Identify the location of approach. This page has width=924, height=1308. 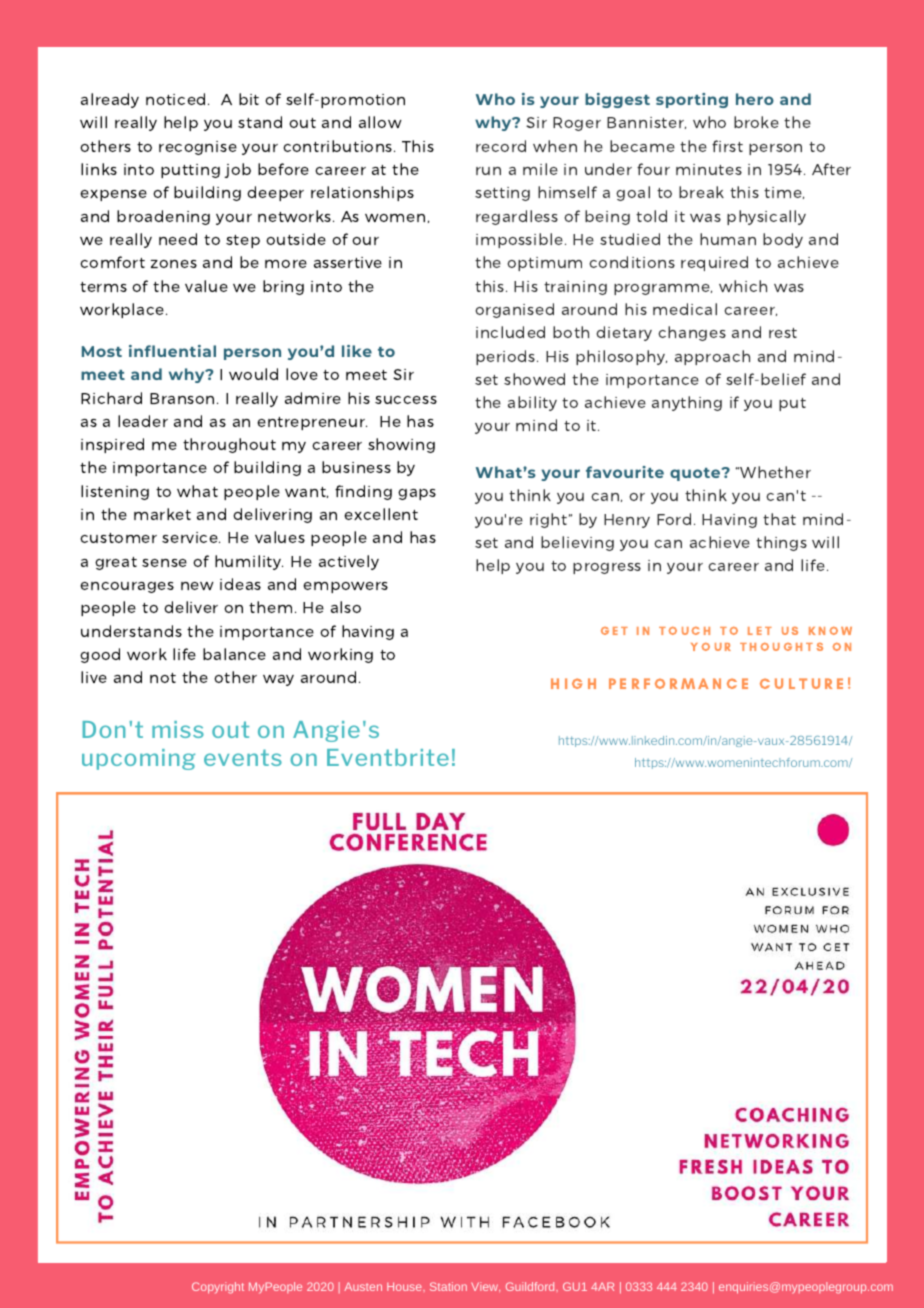
(712, 357).
